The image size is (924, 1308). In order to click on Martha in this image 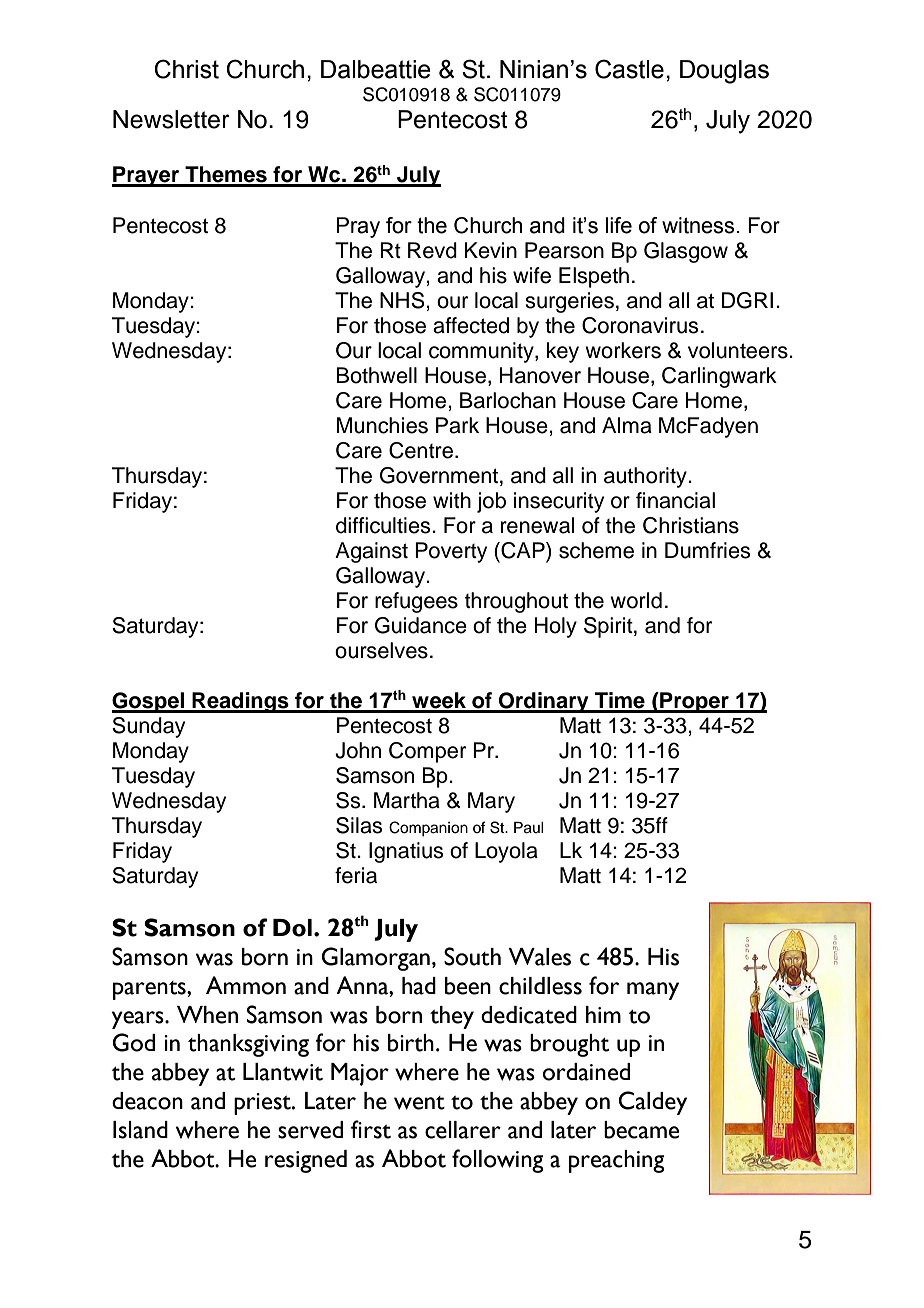, I will do `click(407, 800)`.
